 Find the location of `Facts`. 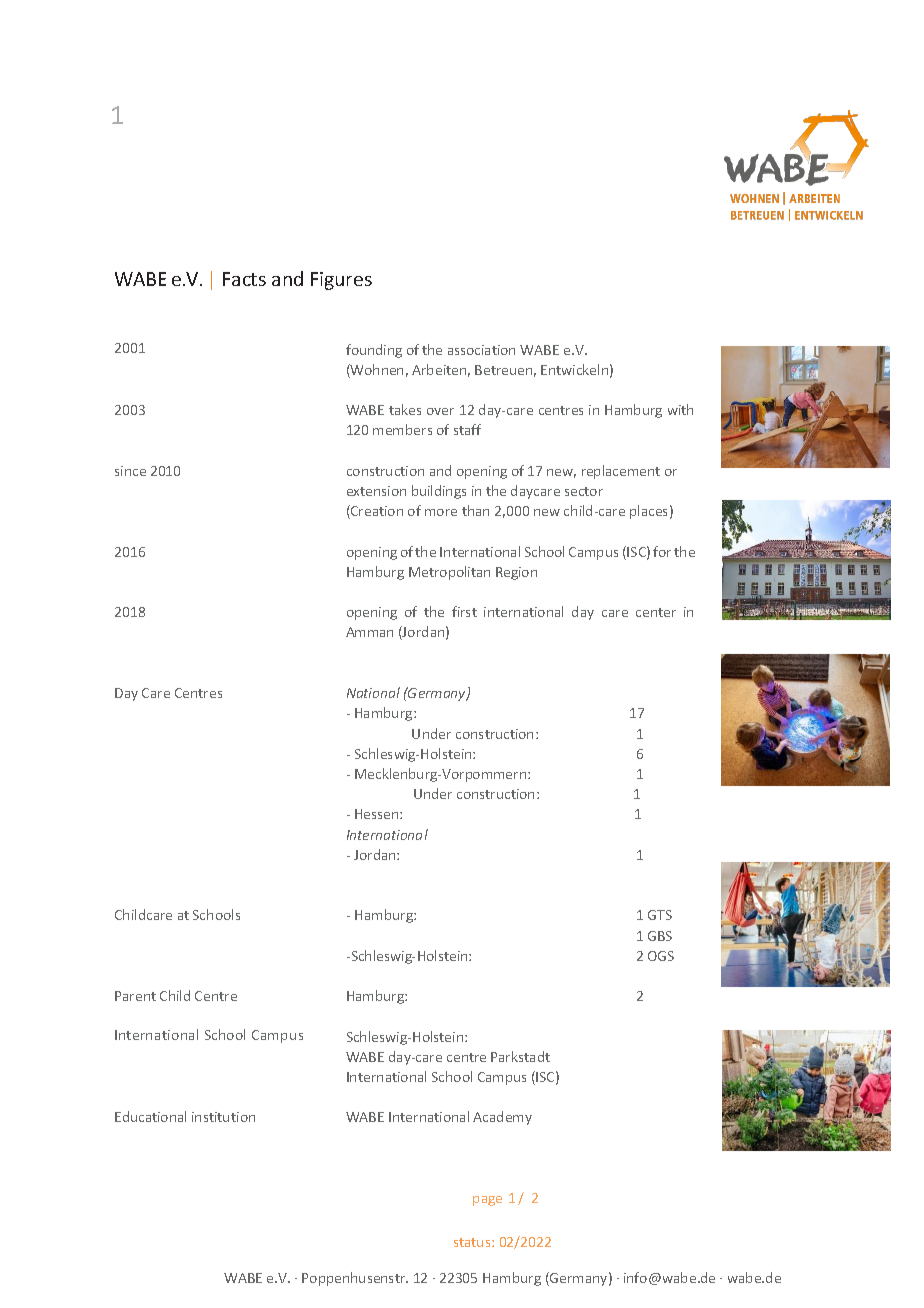

Facts is located at coordinates (244, 279).
